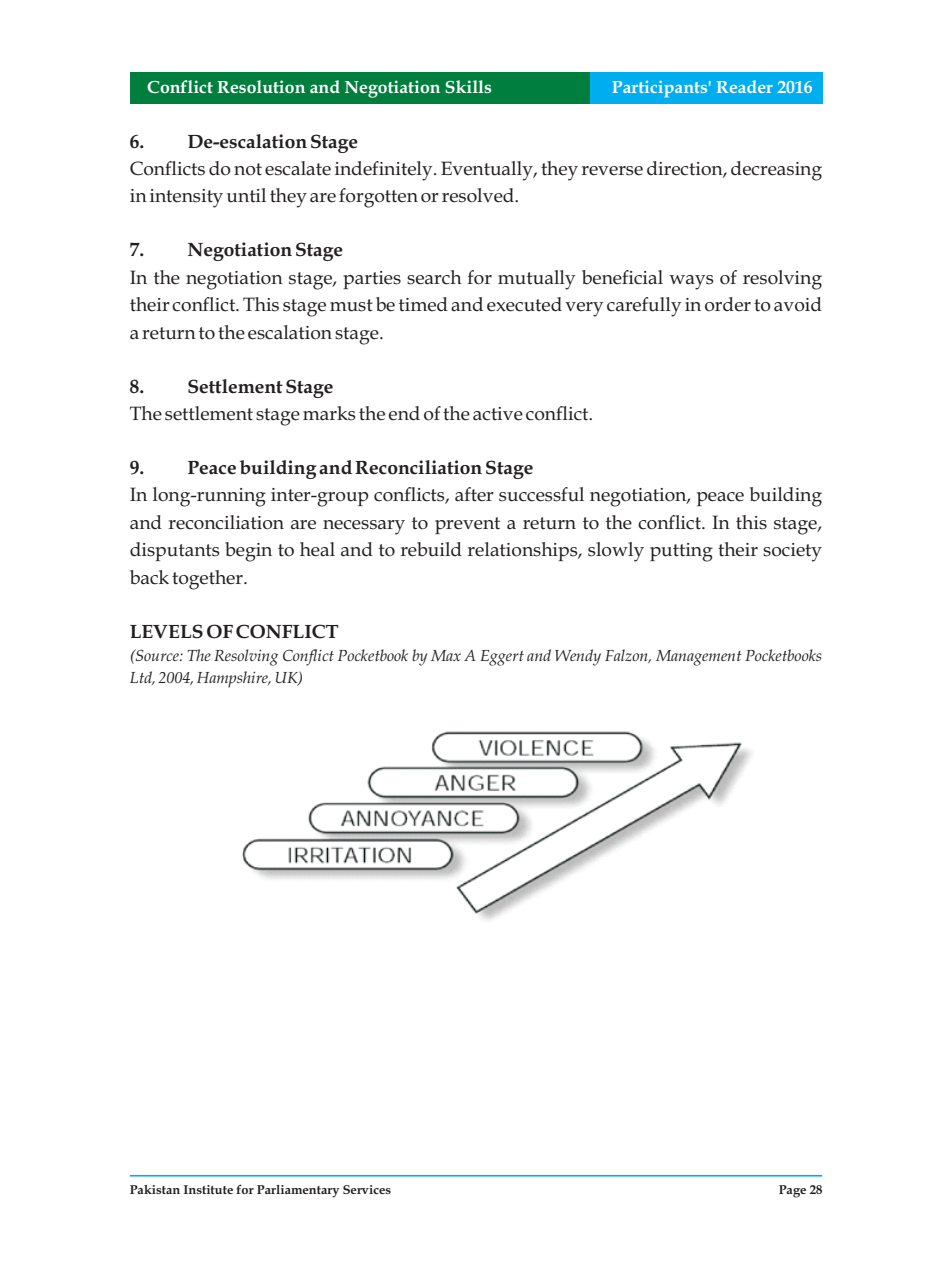 This image has width=952, height=1270. I want to click on must, so click(351, 305).
